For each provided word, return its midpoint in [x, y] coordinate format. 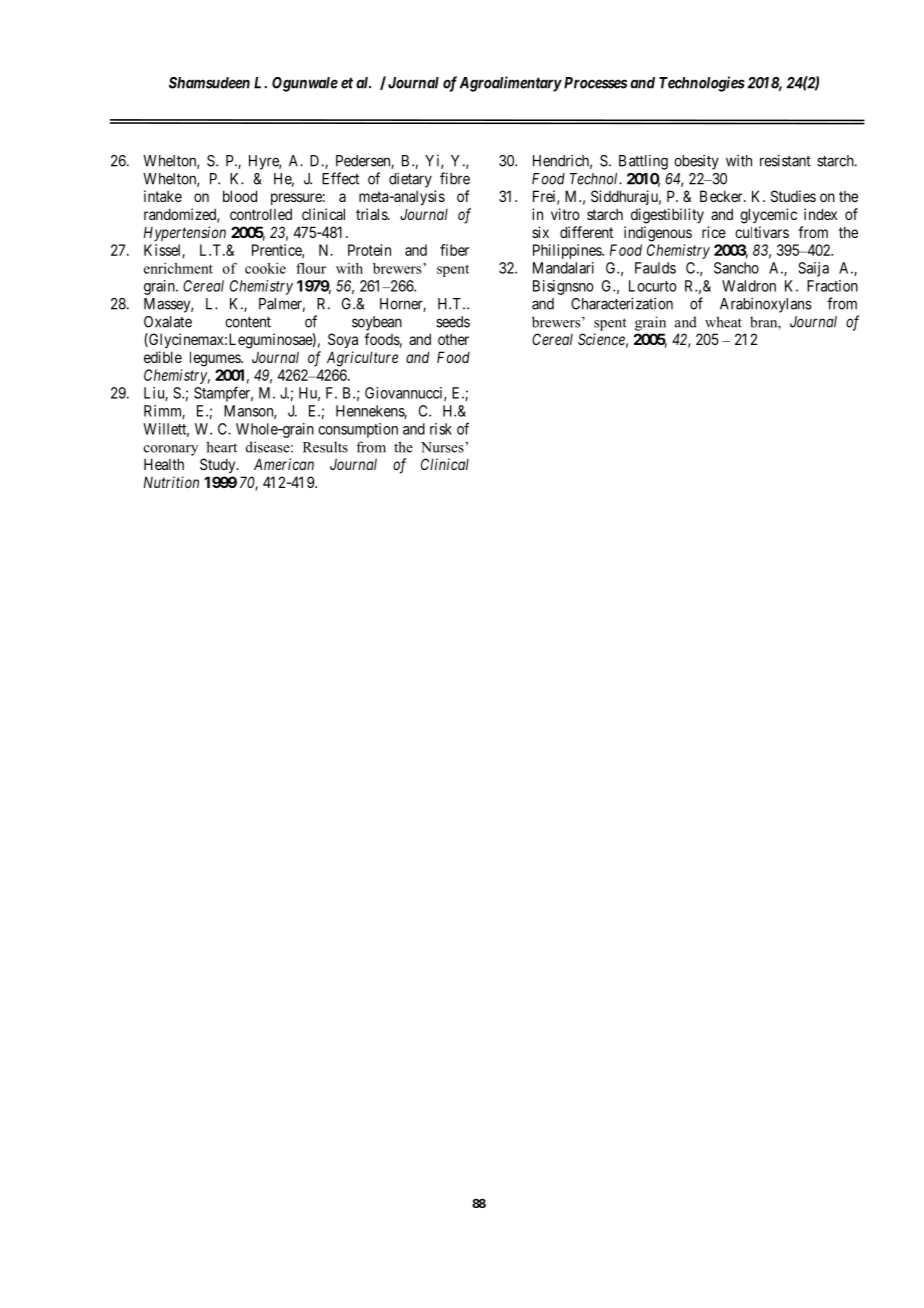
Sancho [736, 268]
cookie [265, 268]
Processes [594, 83]
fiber [454, 250]
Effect [340, 178]
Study [219, 465]
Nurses [442, 447]
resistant [785, 160]
